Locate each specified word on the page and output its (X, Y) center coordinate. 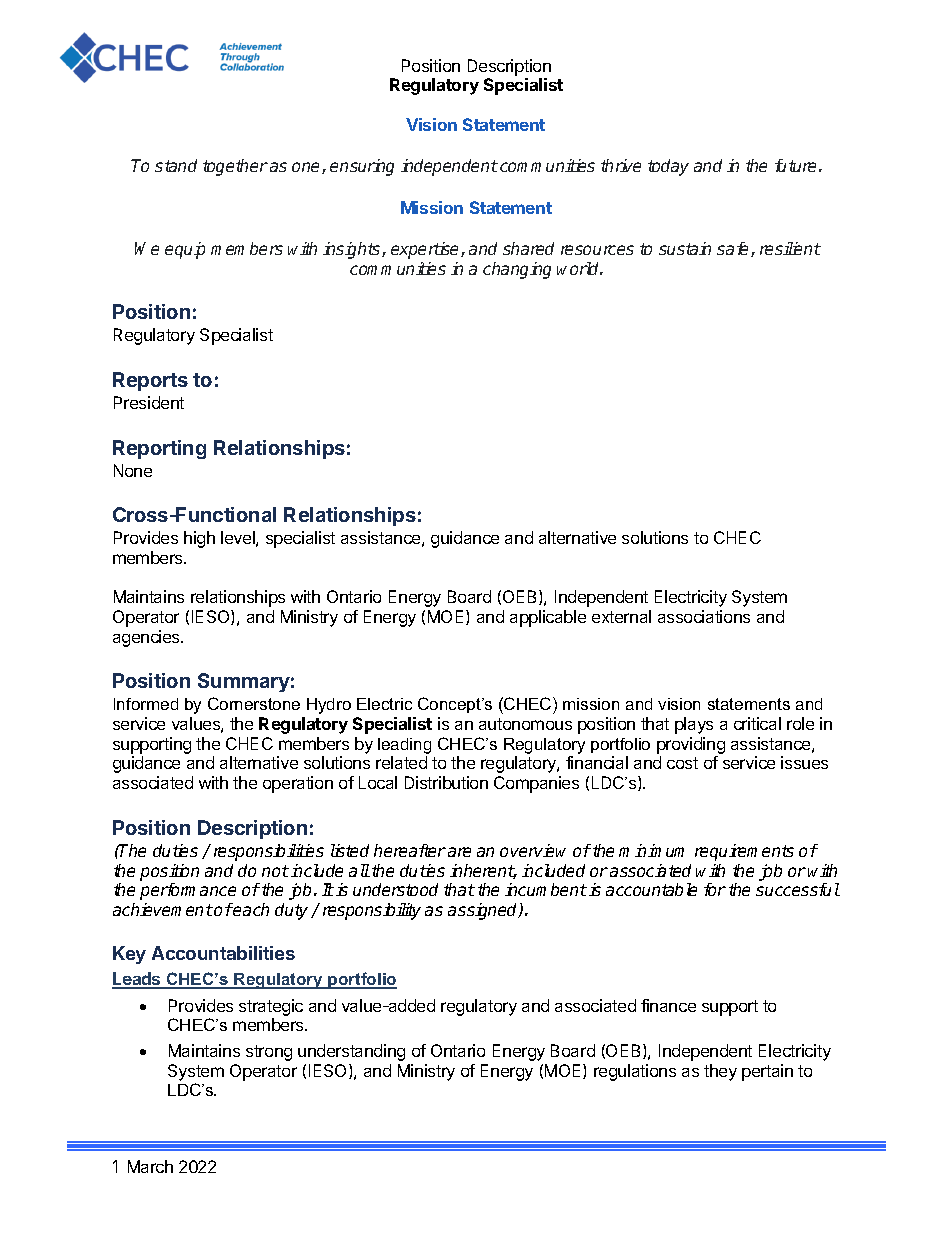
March (150, 1166)
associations (704, 616)
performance (188, 891)
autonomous (525, 724)
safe (734, 249)
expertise (426, 250)
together (235, 167)
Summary (244, 682)
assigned (484, 911)
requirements (744, 852)
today (668, 167)
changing (517, 270)
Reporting (159, 449)
